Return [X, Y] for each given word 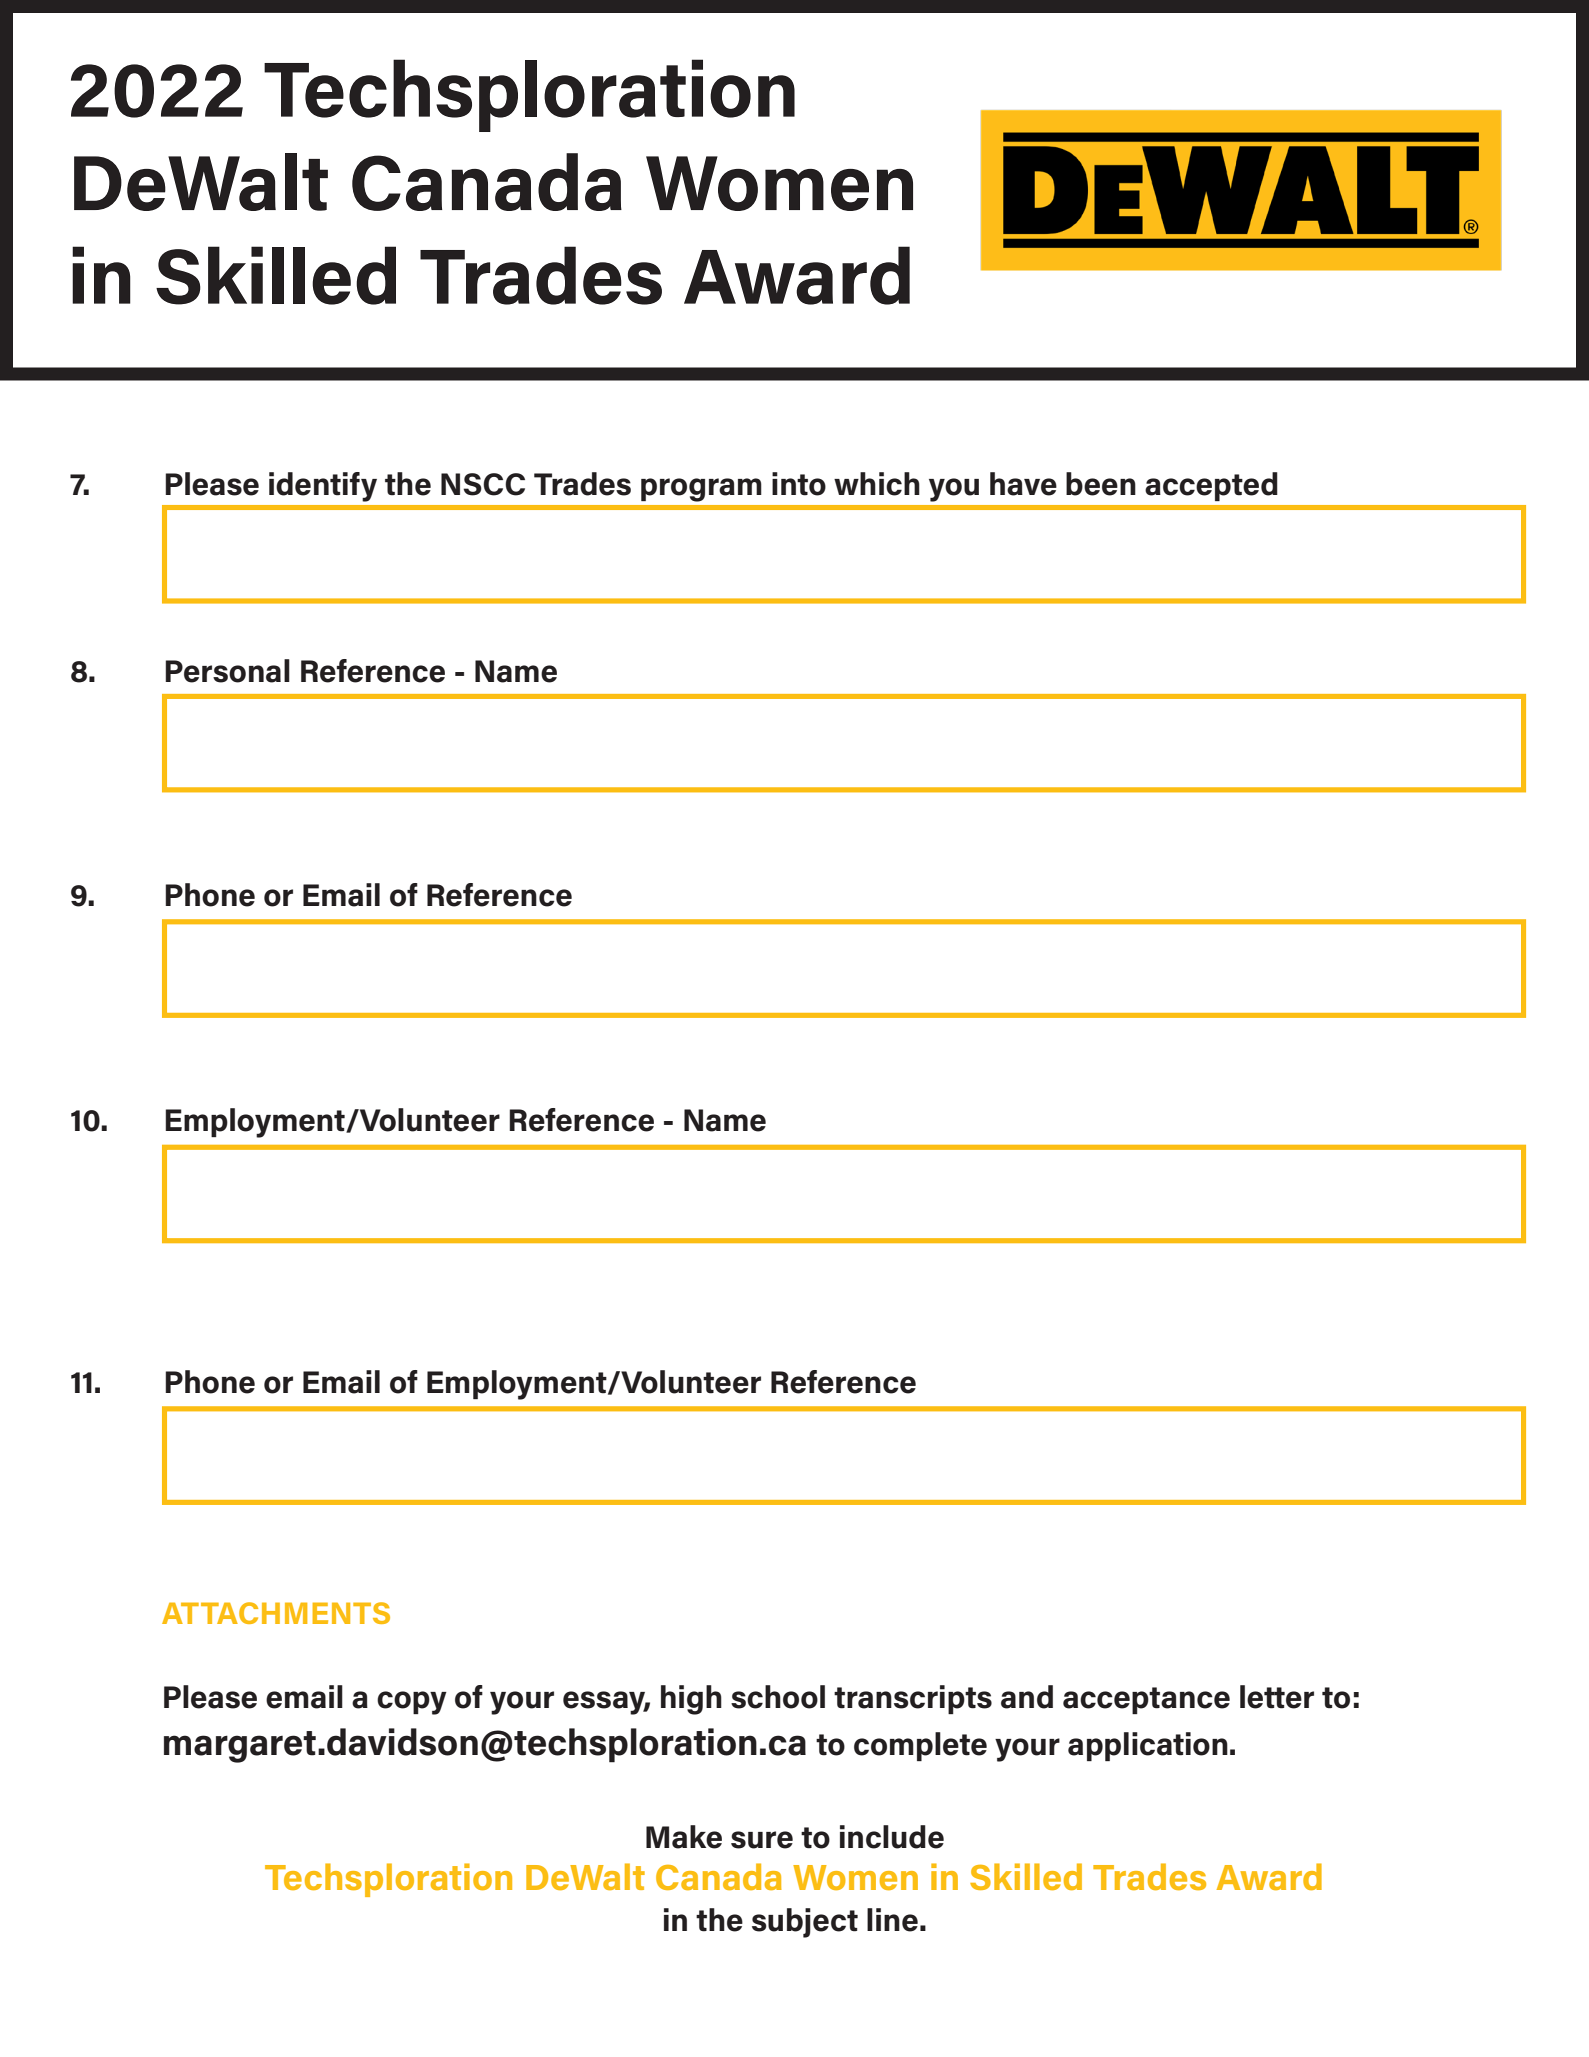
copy [412, 1703]
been [1101, 484]
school [778, 1697]
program [701, 490]
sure [762, 1840]
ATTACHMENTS [276, 1613]
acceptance [1146, 1700]
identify [323, 487]
